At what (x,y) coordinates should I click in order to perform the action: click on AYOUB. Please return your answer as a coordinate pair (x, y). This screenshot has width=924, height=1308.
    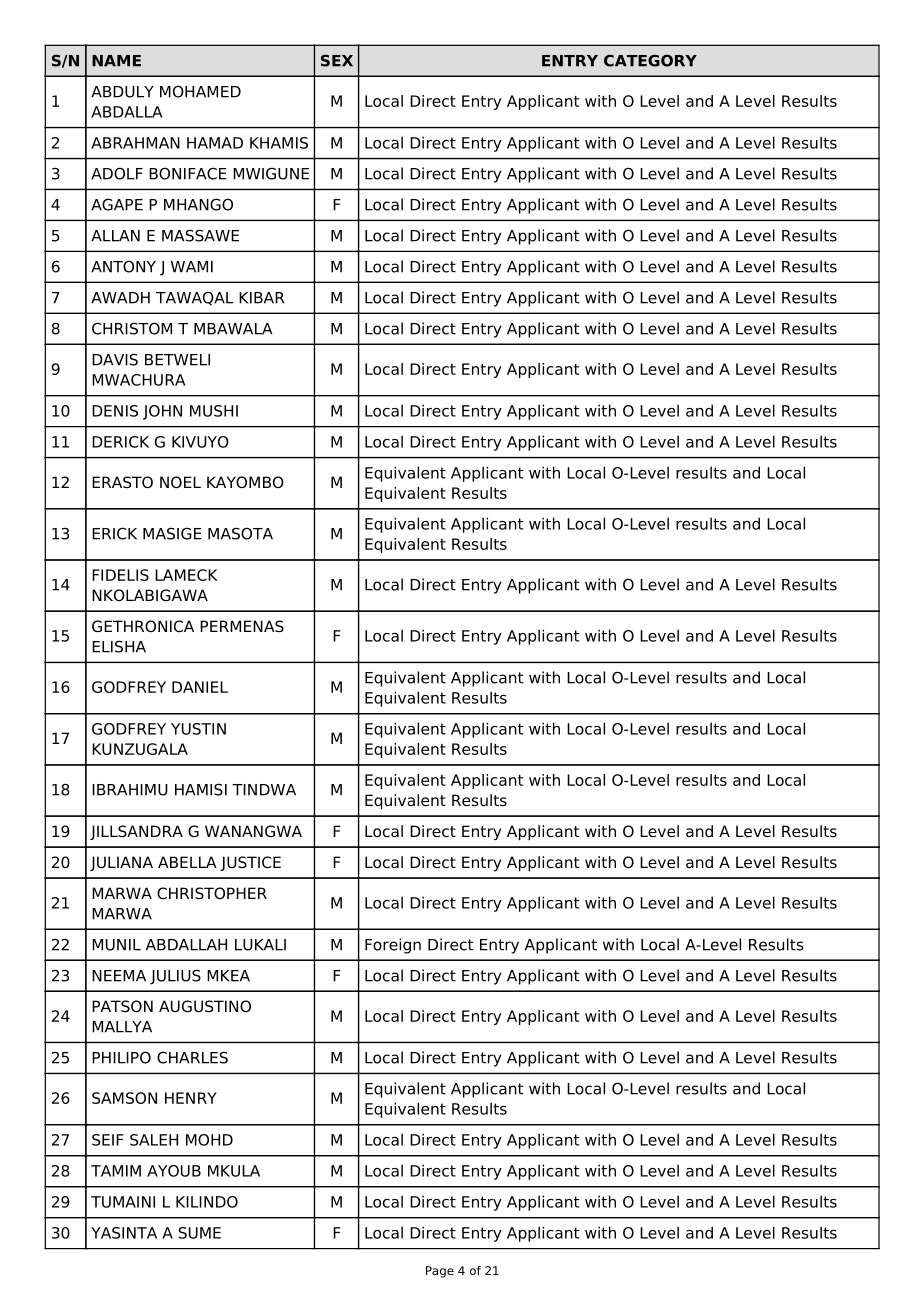
    Looking at the image, I should click on (174, 1171).
